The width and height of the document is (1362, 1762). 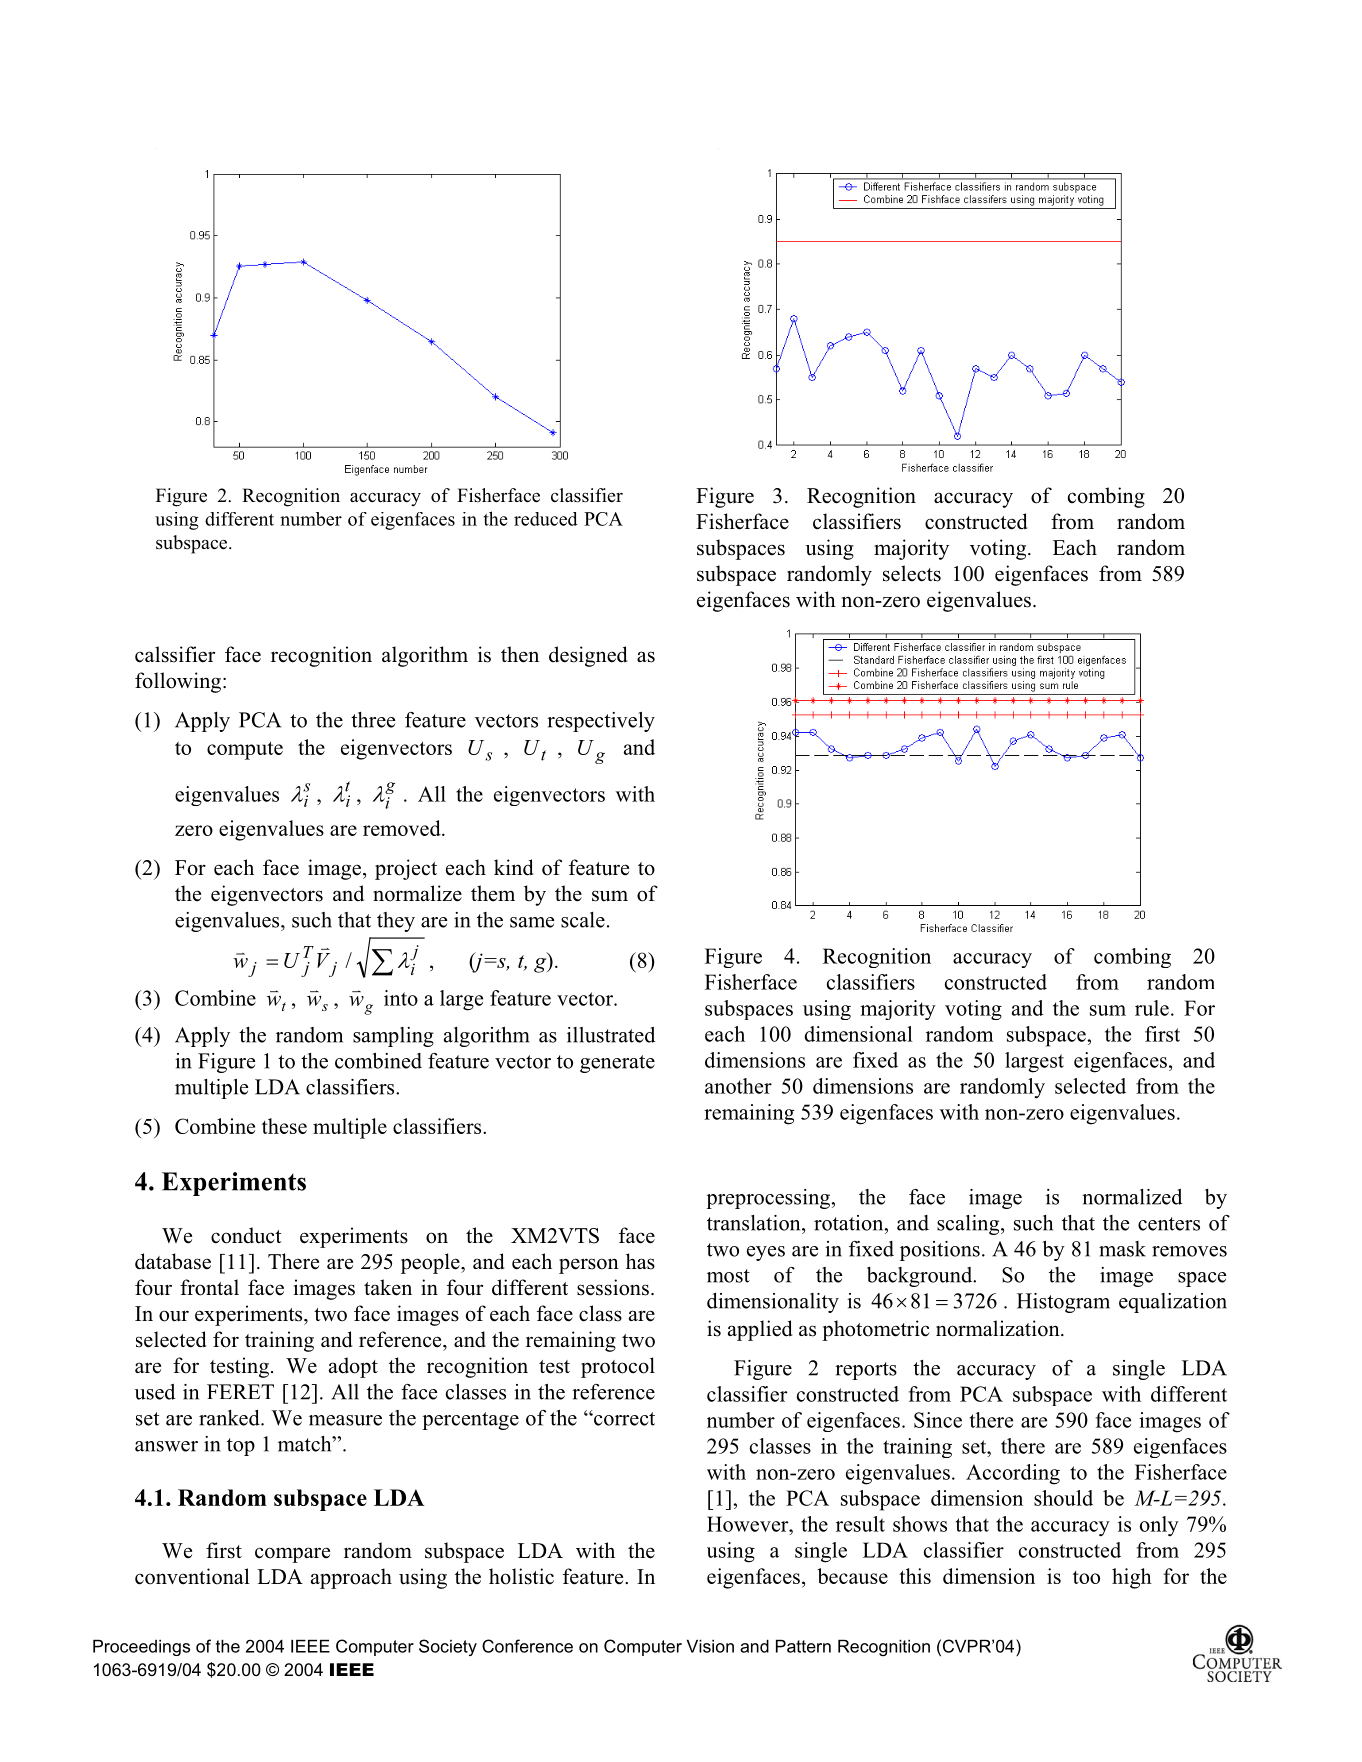 I want to click on kind, so click(x=513, y=867).
